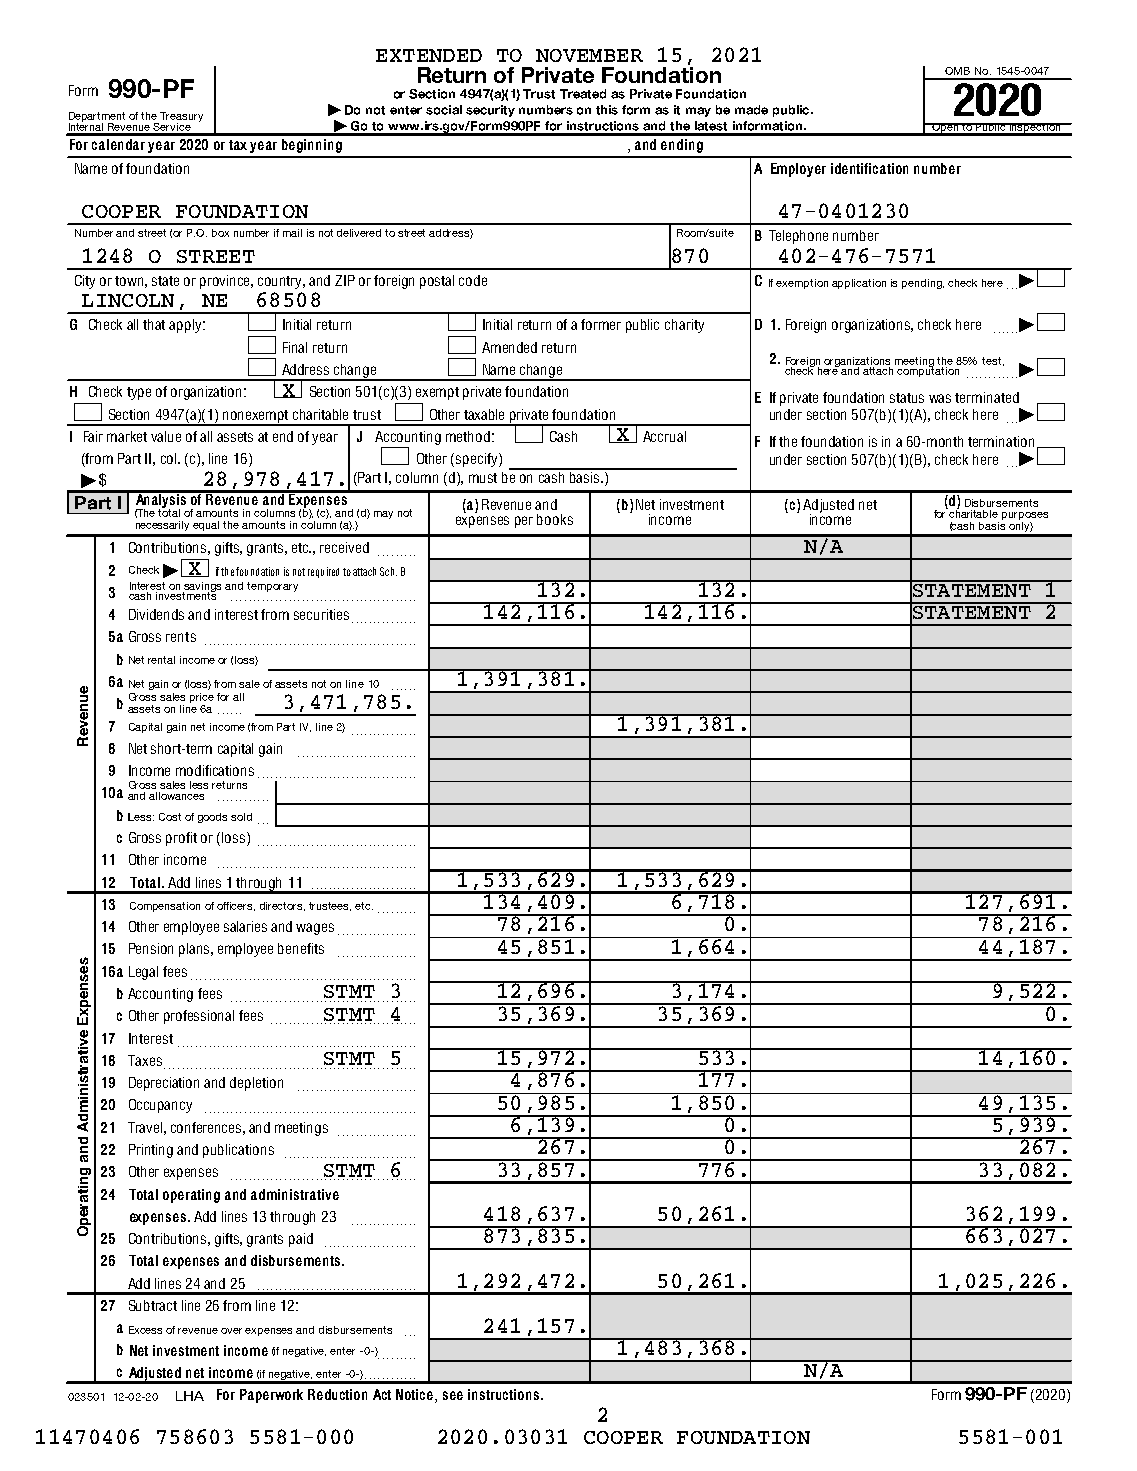 This screenshot has width=1137, height=1471. What do you see at coordinates (416, 1396) in the screenshot?
I see `Notice` at bounding box center [416, 1396].
